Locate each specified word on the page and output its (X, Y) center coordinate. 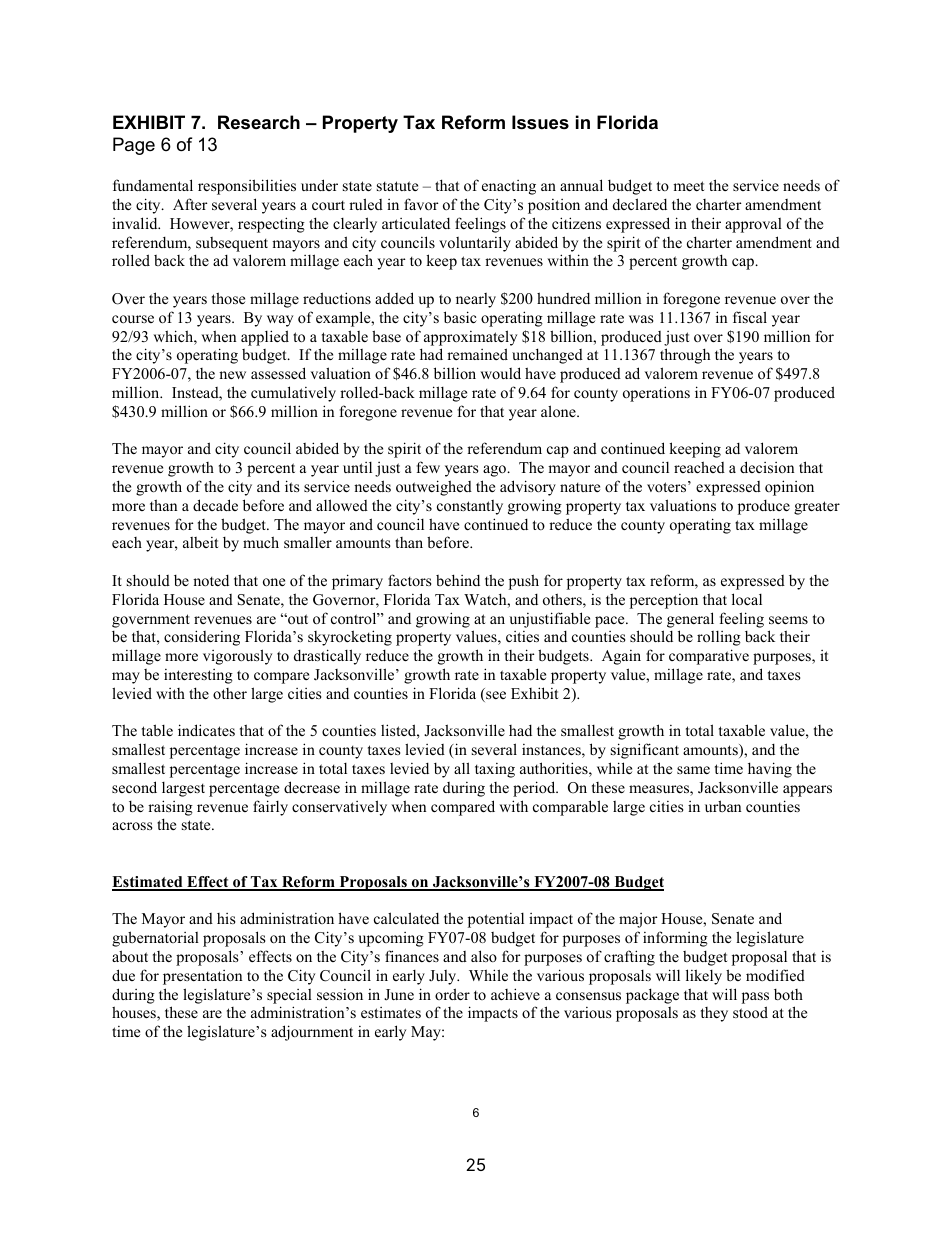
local (747, 599)
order (452, 994)
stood (750, 1012)
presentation (202, 977)
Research (259, 122)
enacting (509, 187)
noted (211, 580)
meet (688, 186)
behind (458, 580)
